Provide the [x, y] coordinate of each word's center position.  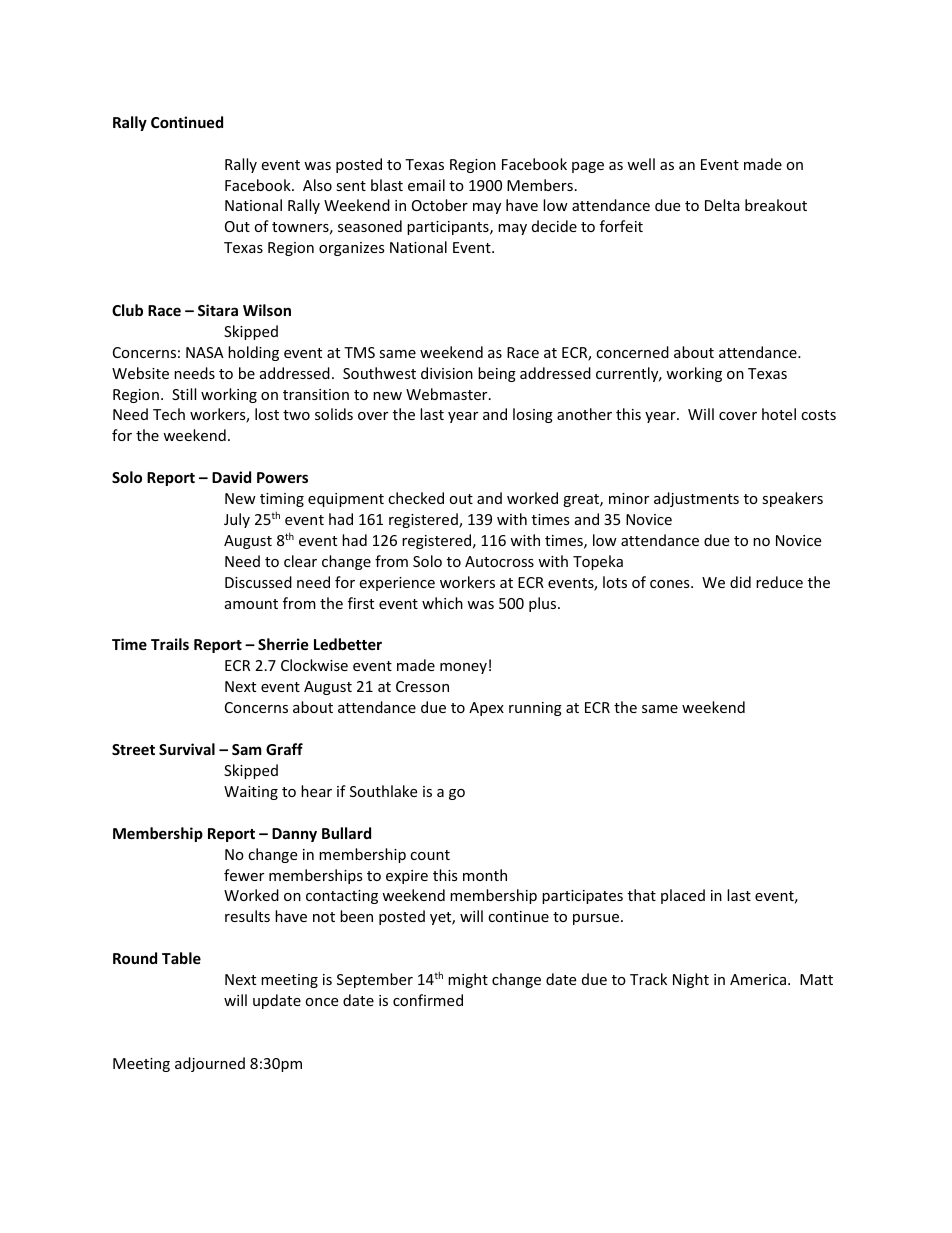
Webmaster [448, 394]
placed [683, 896]
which [442, 603]
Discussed [258, 582]
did [740, 582]
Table [181, 958]
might [468, 980]
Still [184, 394]
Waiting [251, 793]
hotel [779, 414]
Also [317, 185]
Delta [722, 205]
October [440, 205]
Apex [486, 709]
